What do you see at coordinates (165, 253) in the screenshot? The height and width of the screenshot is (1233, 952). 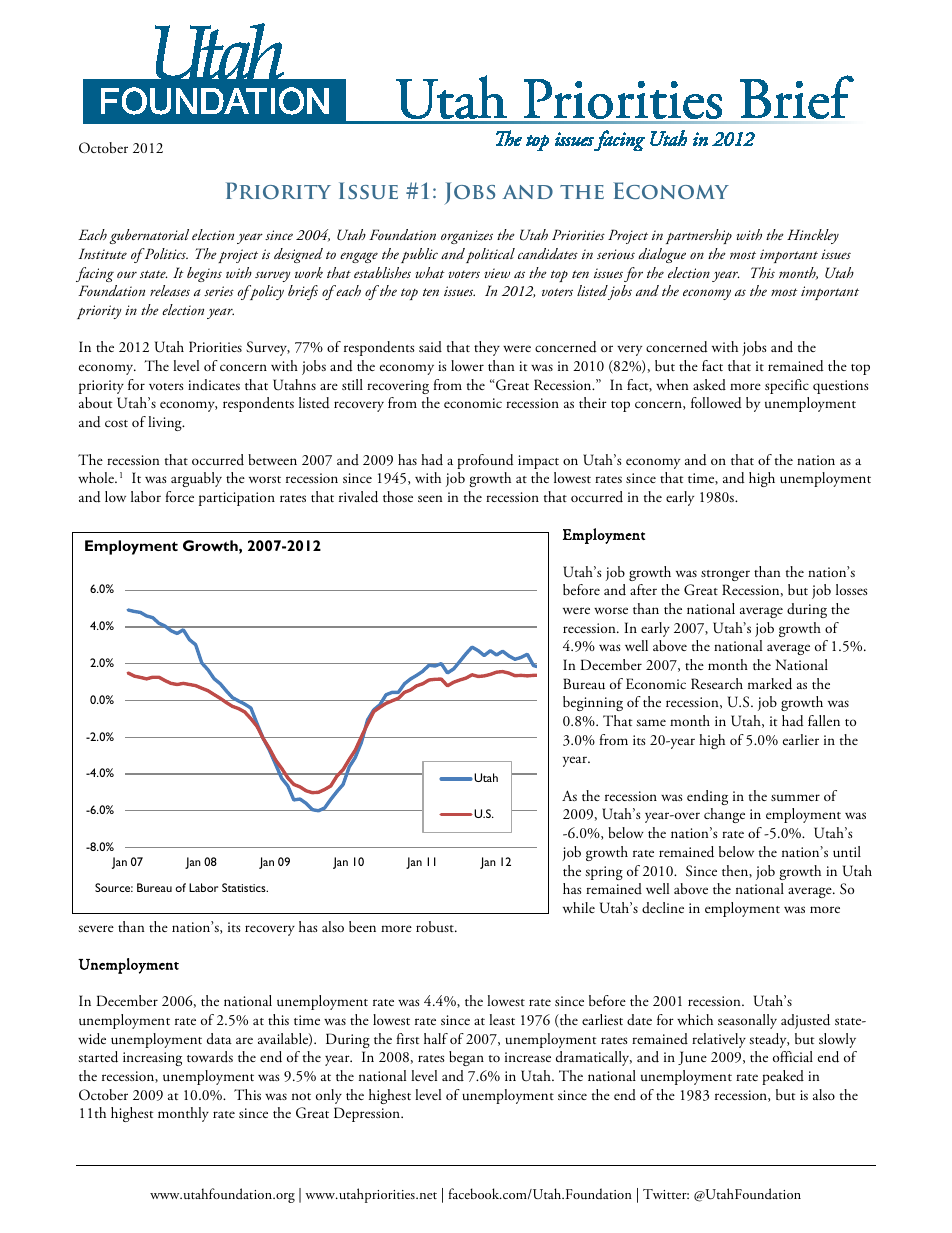 I see `Politics` at bounding box center [165, 253].
